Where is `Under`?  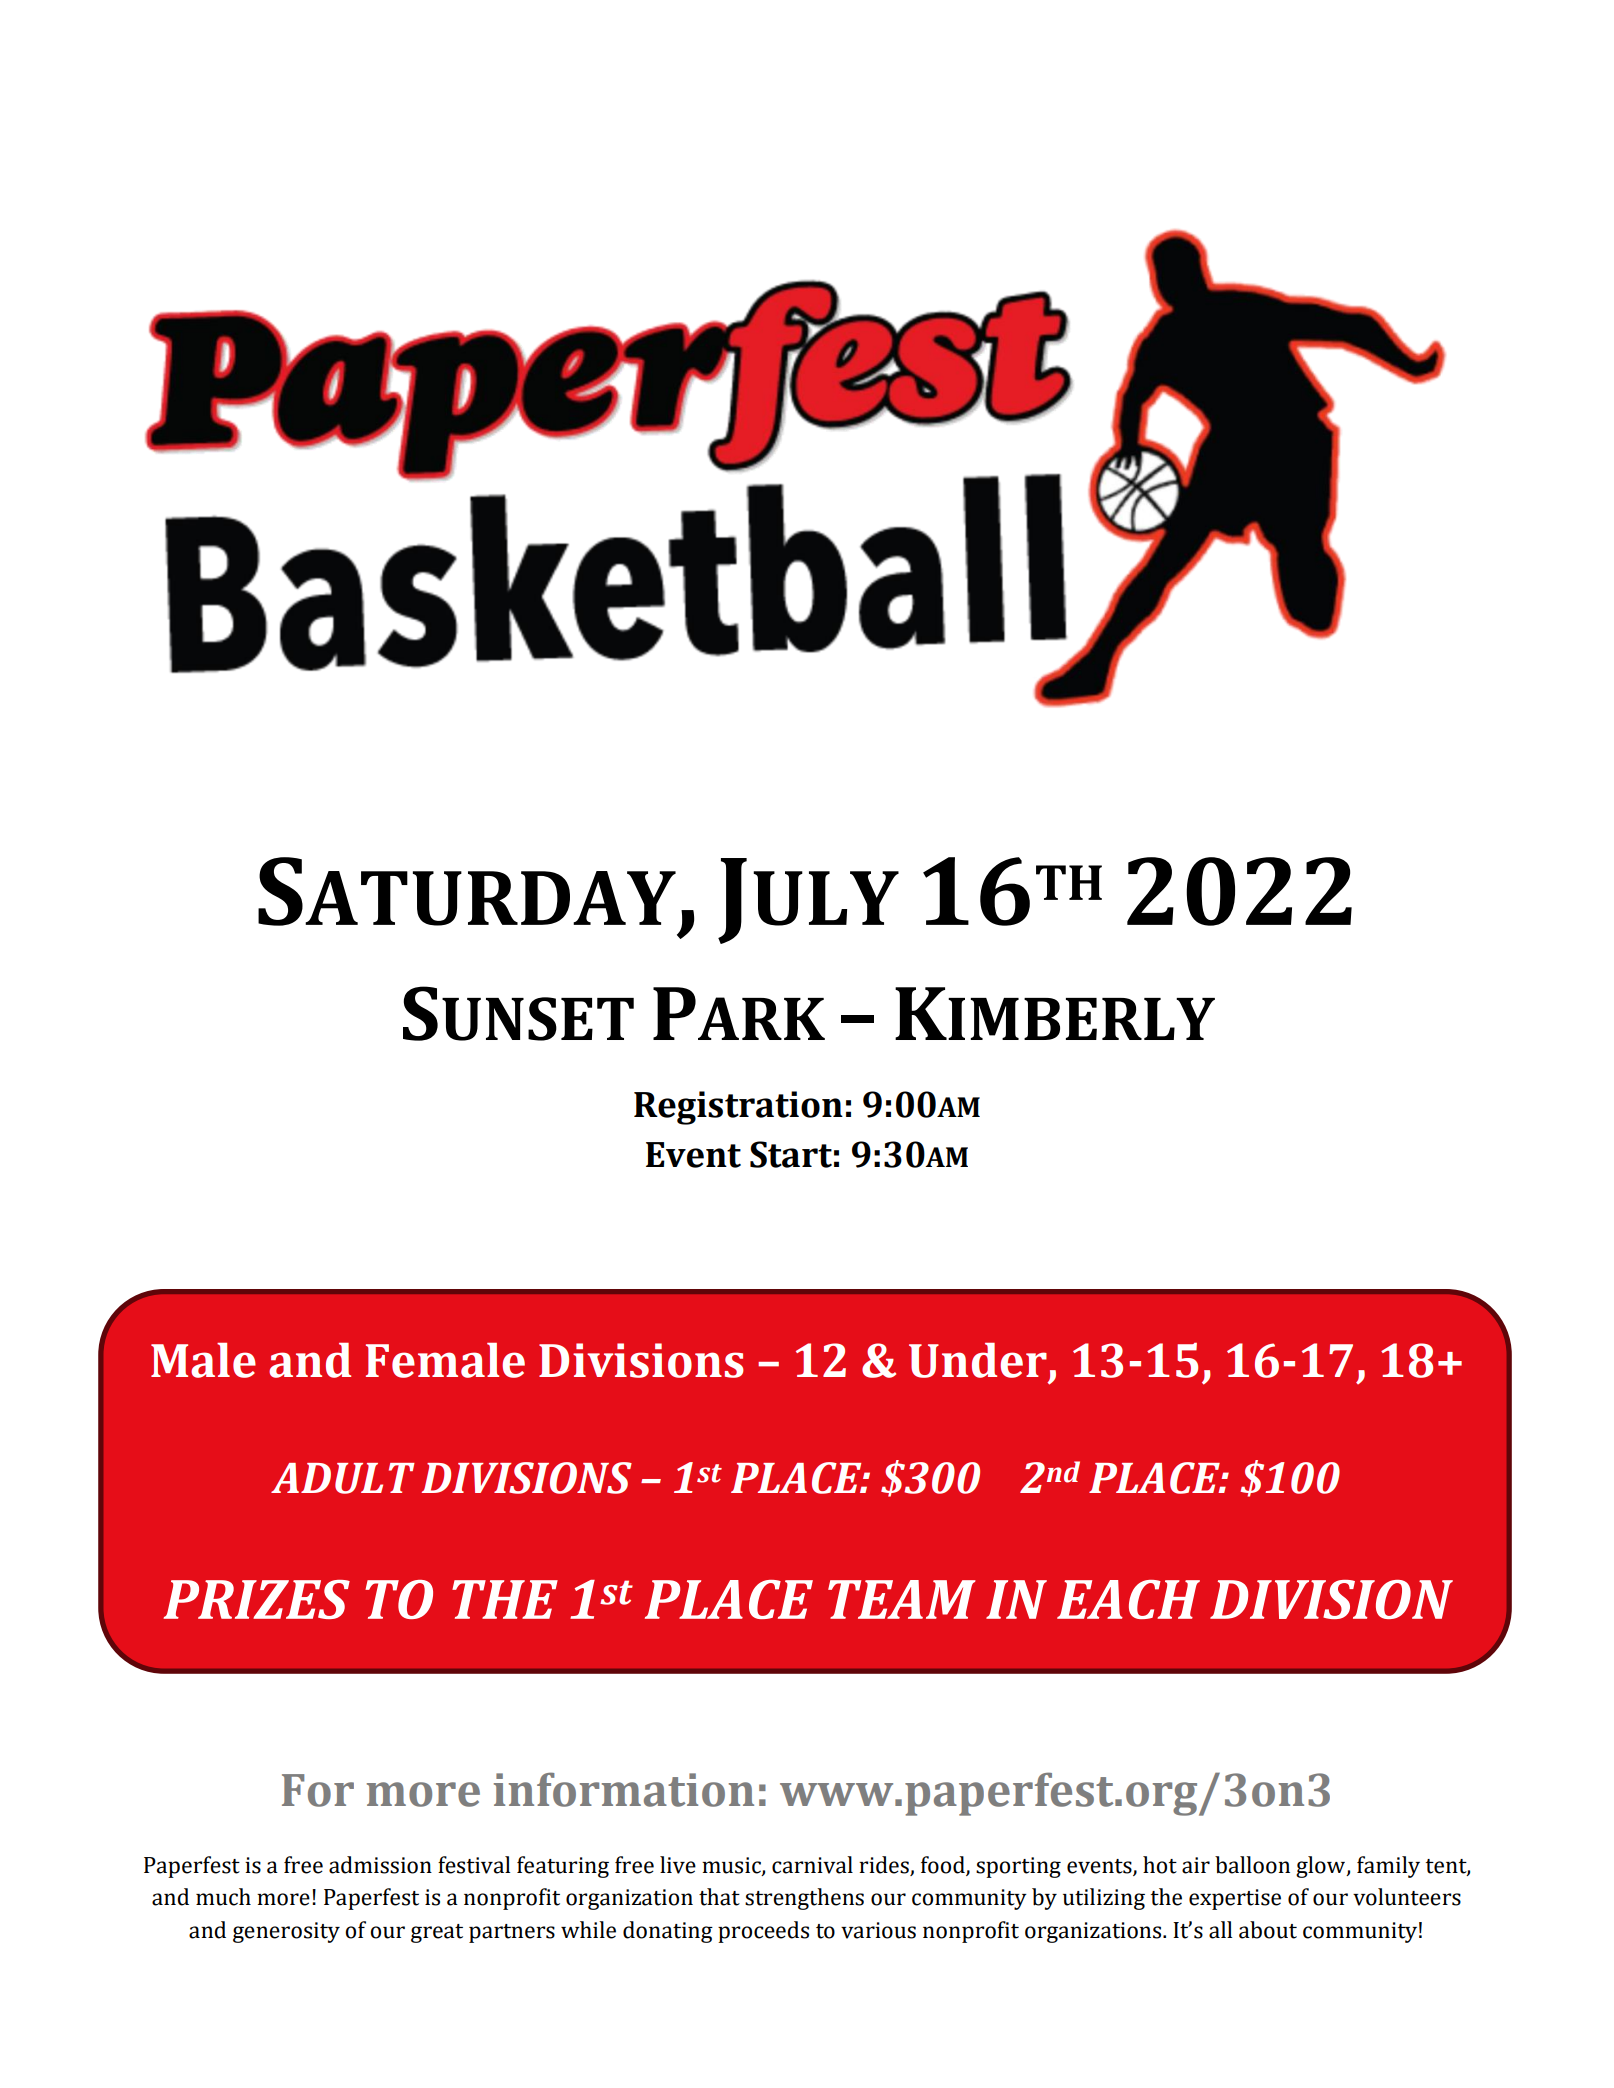
Under is located at coordinates (978, 1360).
